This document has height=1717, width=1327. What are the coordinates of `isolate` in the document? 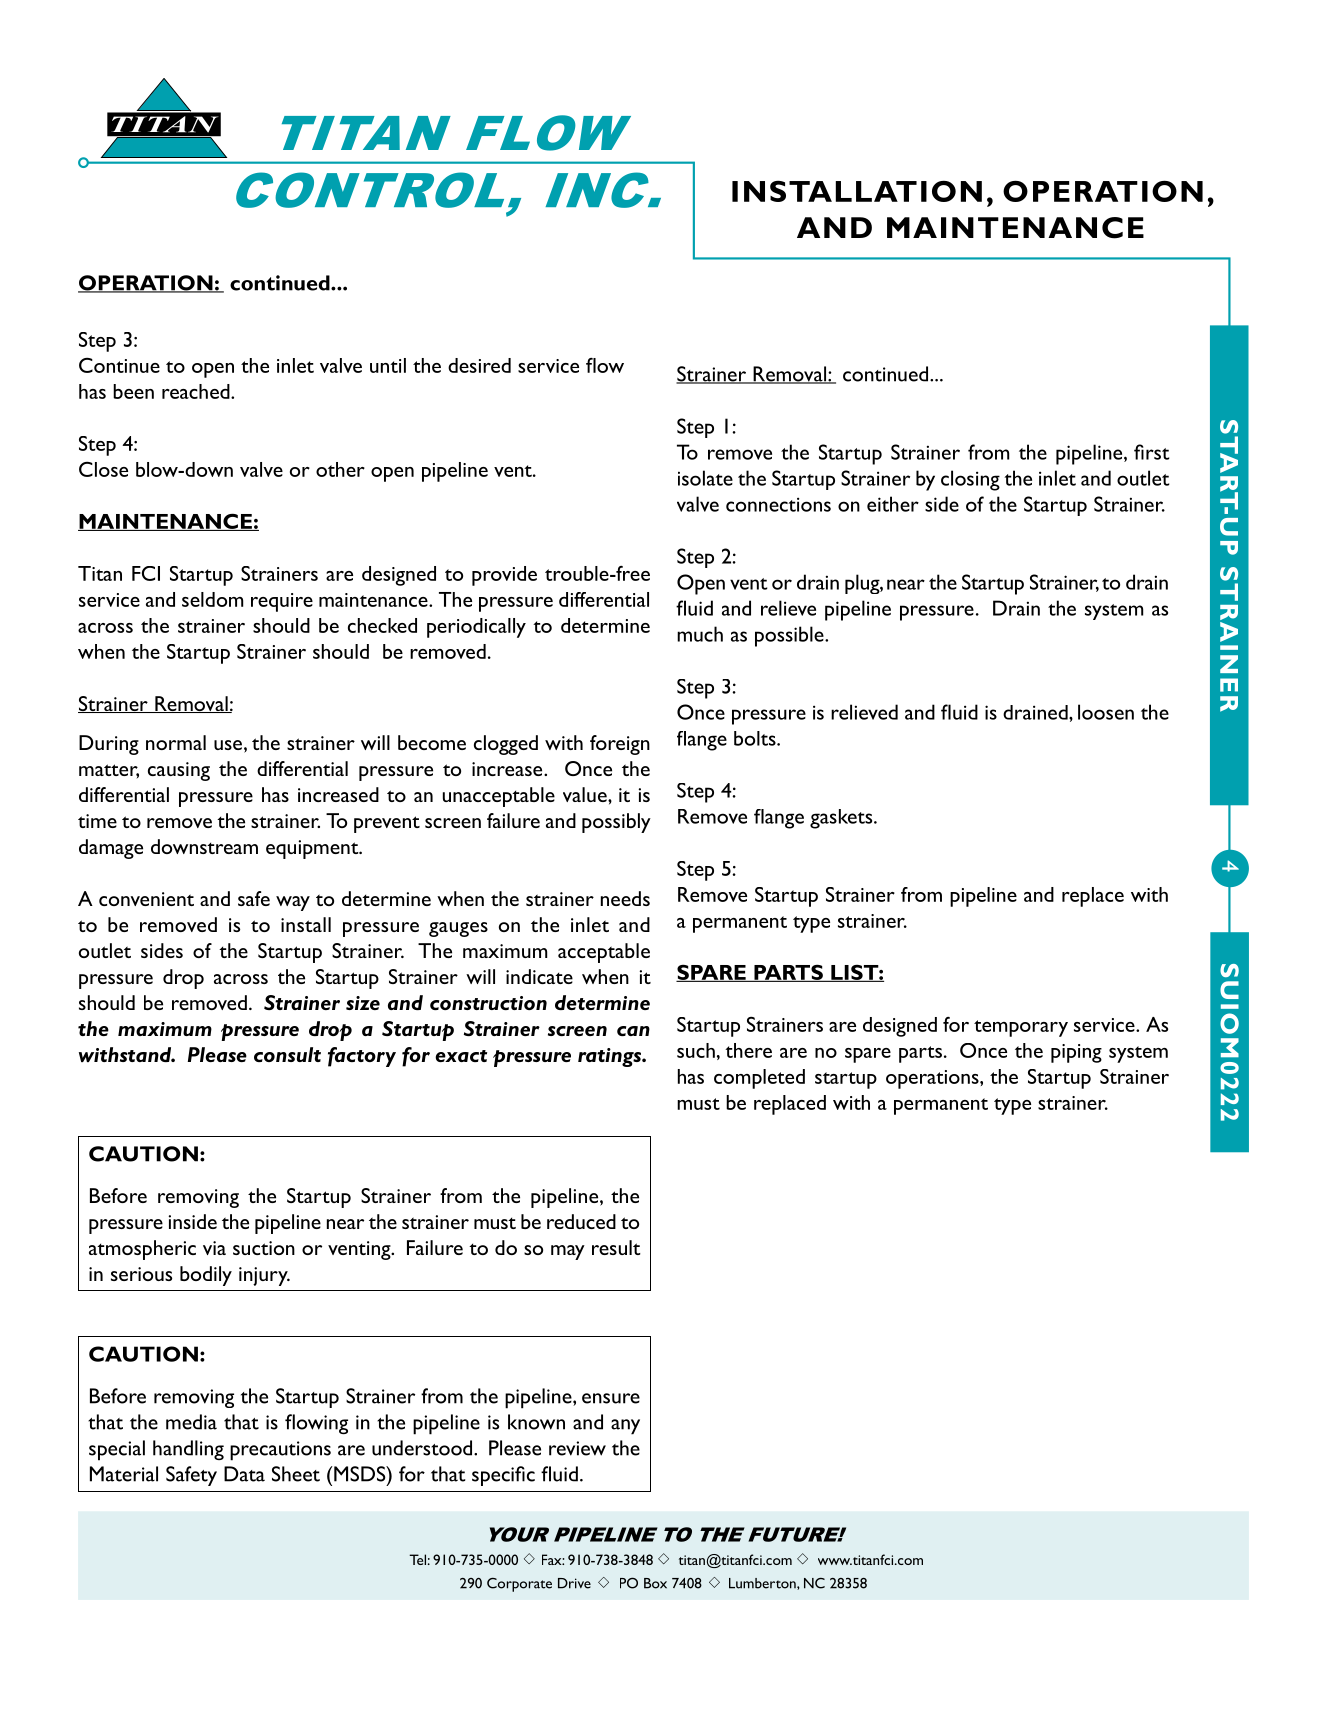 It's located at (705, 478).
